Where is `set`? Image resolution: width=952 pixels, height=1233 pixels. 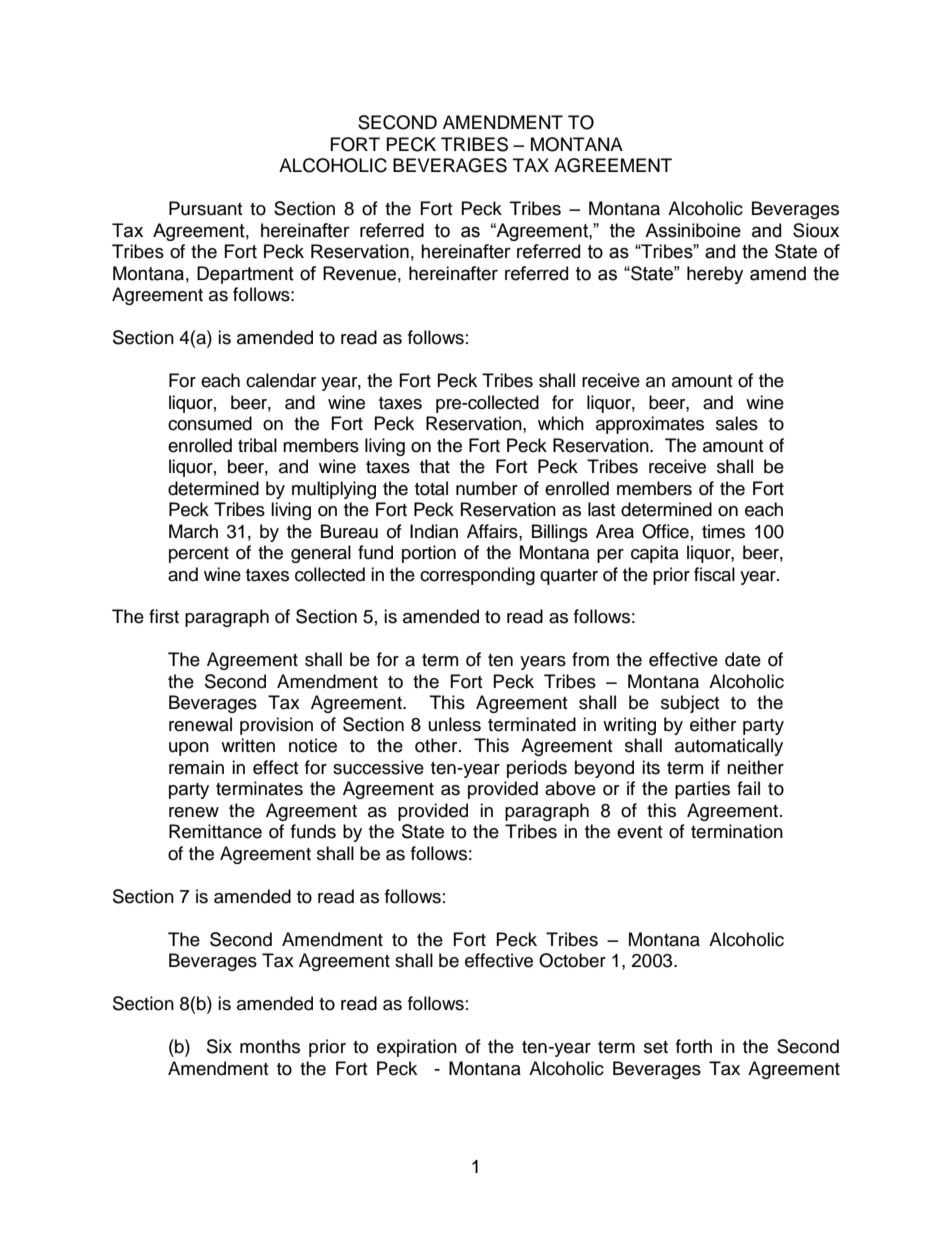 set is located at coordinates (656, 1047).
